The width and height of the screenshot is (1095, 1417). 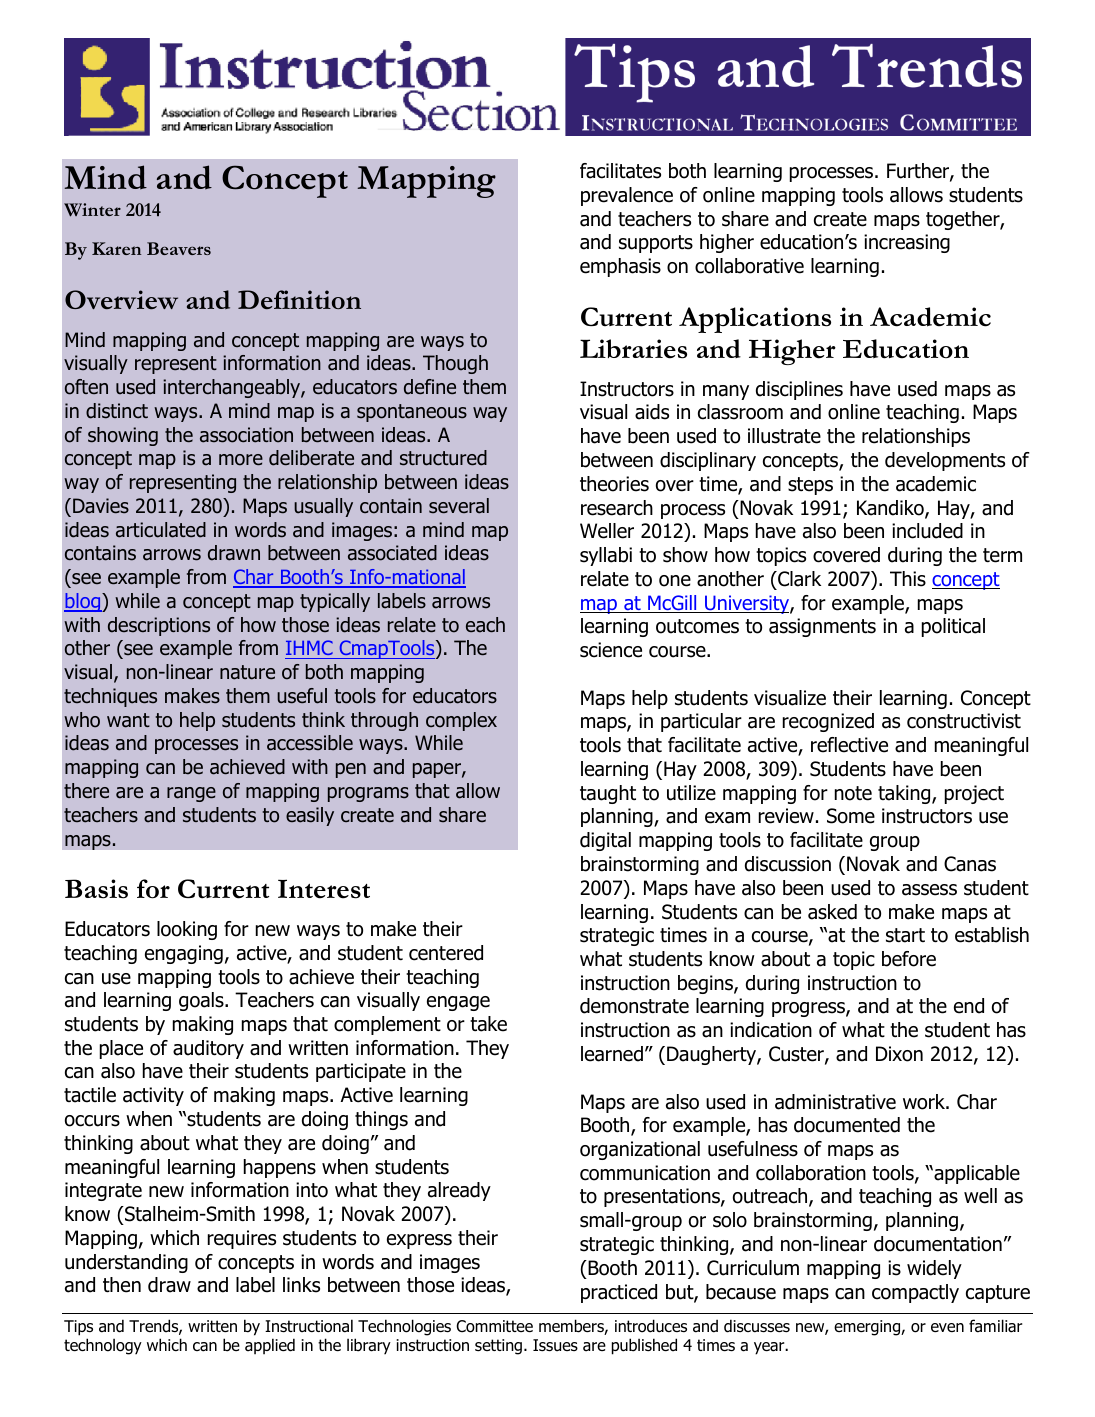 What do you see at coordinates (907, 243) in the screenshot?
I see `increasing` at bounding box center [907, 243].
